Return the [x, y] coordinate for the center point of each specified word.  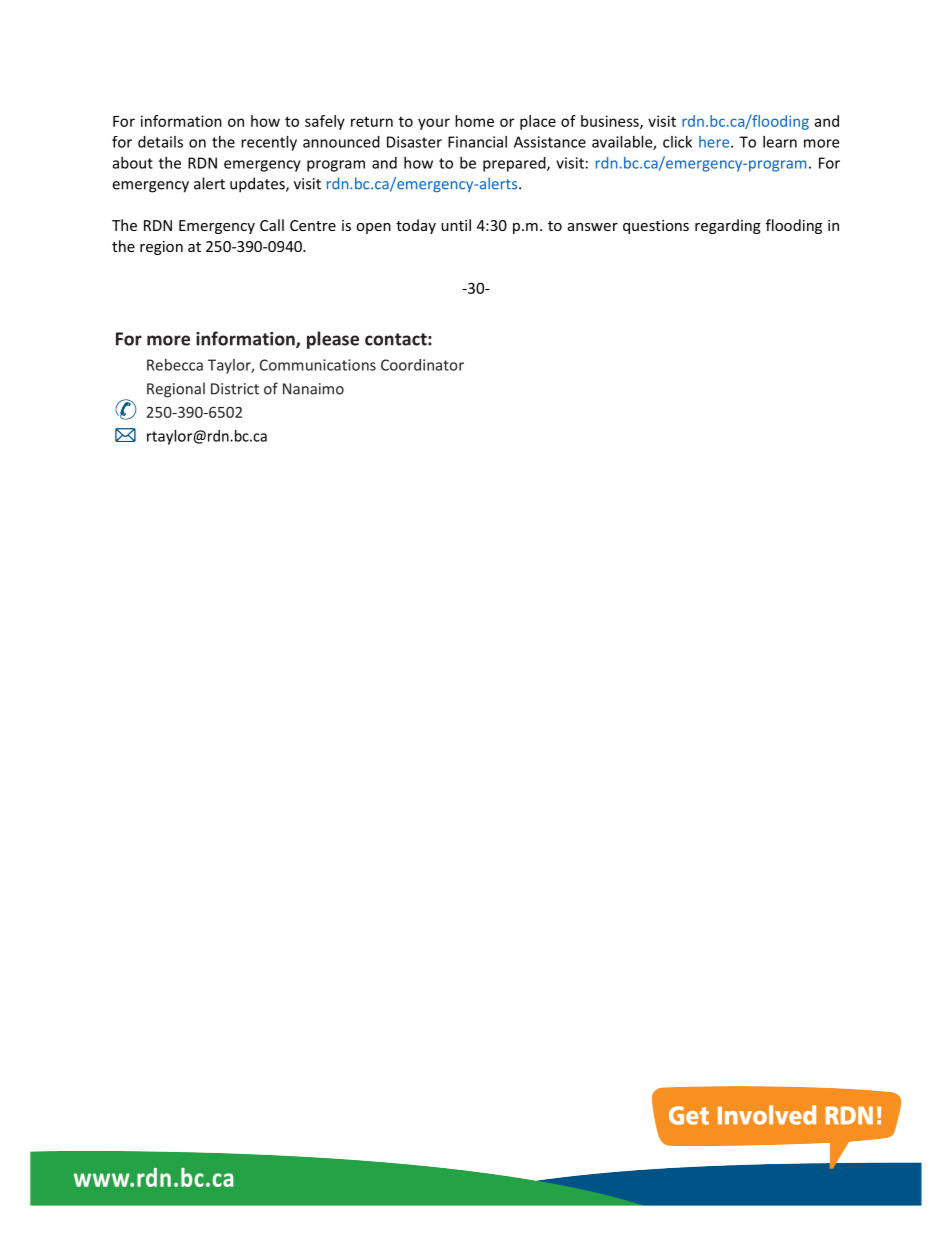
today [416, 226]
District [235, 389]
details [160, 142]
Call [272, 225]
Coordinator [422, 365]
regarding [728, 226]
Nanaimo [313, 389]
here [715, 142]
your [434, 124]
